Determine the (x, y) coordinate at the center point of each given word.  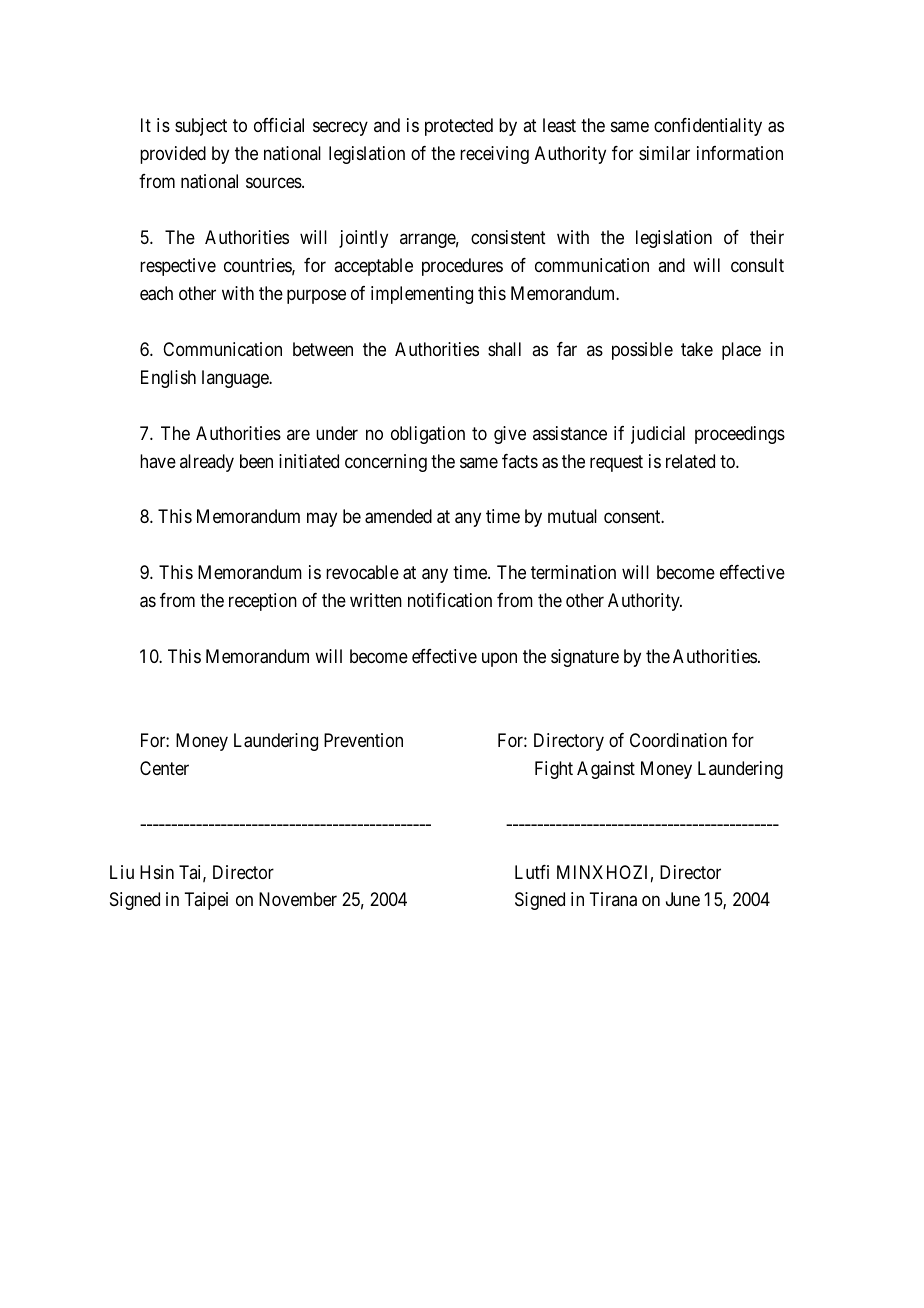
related (690, 461)
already (207, 463)
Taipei (206, 901)
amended (398, 516)
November (298, 899)
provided (173, 155)
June (683, 899)
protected (459, 127)
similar (664, 153)
